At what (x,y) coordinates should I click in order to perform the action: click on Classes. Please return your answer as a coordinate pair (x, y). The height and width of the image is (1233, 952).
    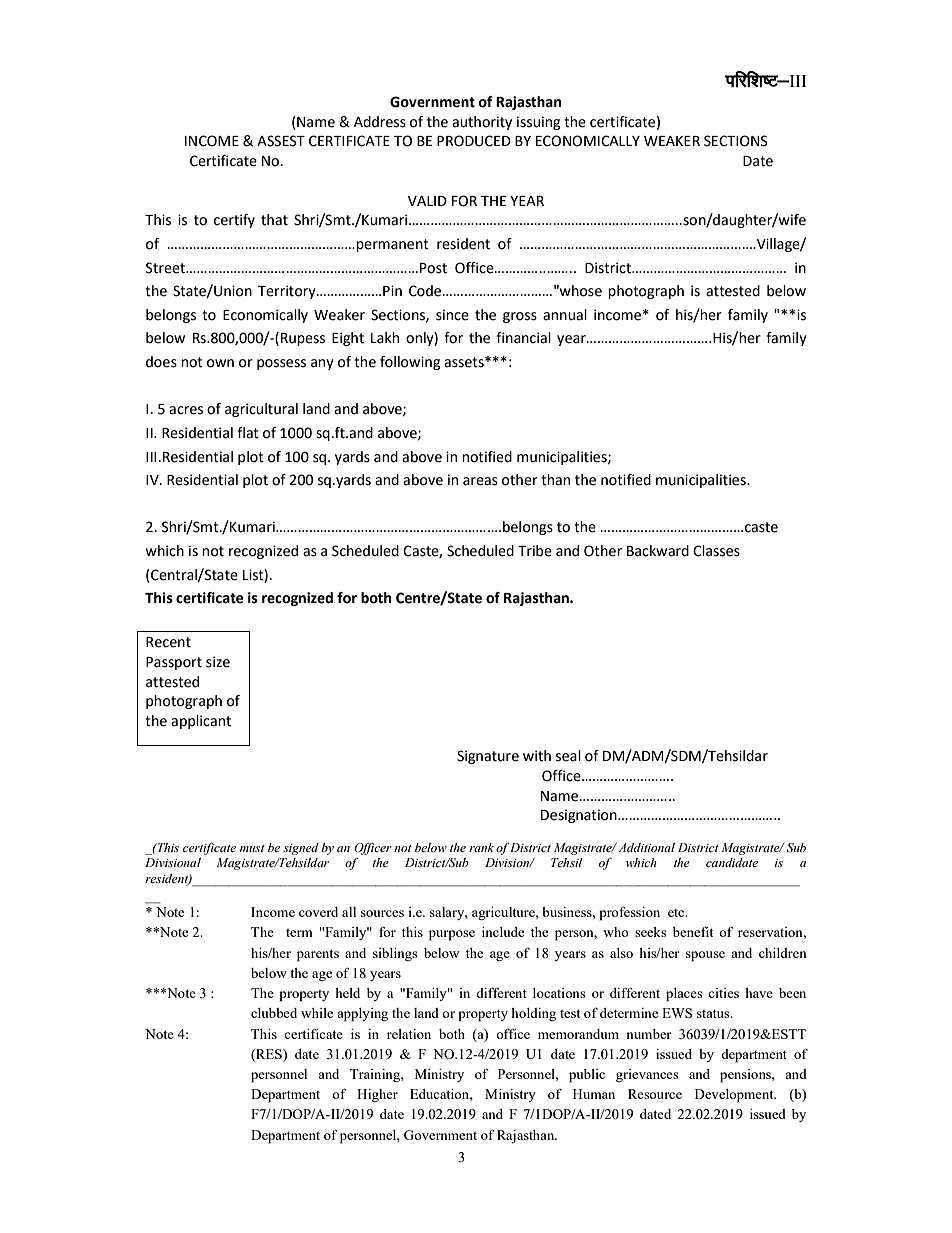
    Looking at the image, I should click on (716, 551).
